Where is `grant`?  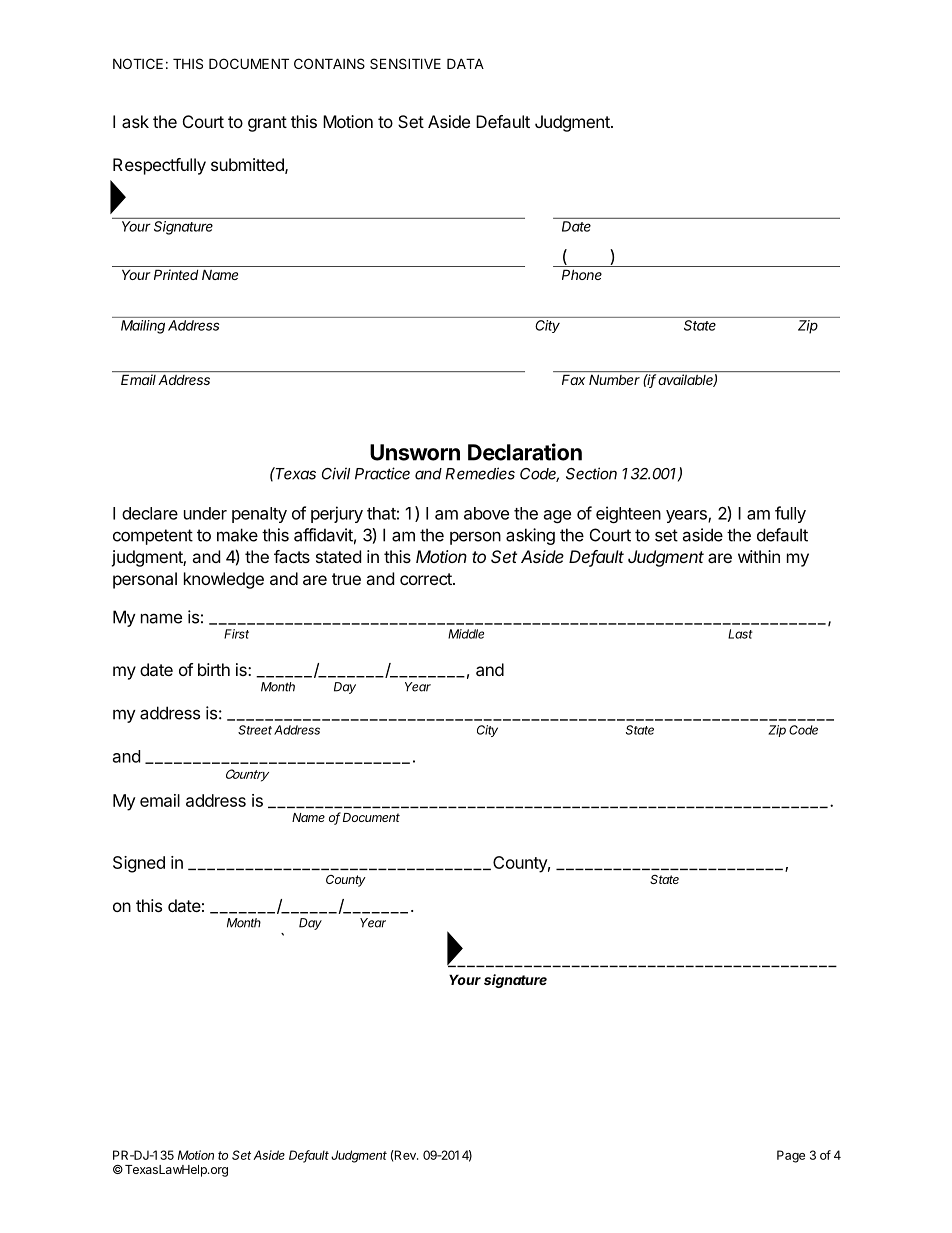 grant is located at coordinates (267, 124).
